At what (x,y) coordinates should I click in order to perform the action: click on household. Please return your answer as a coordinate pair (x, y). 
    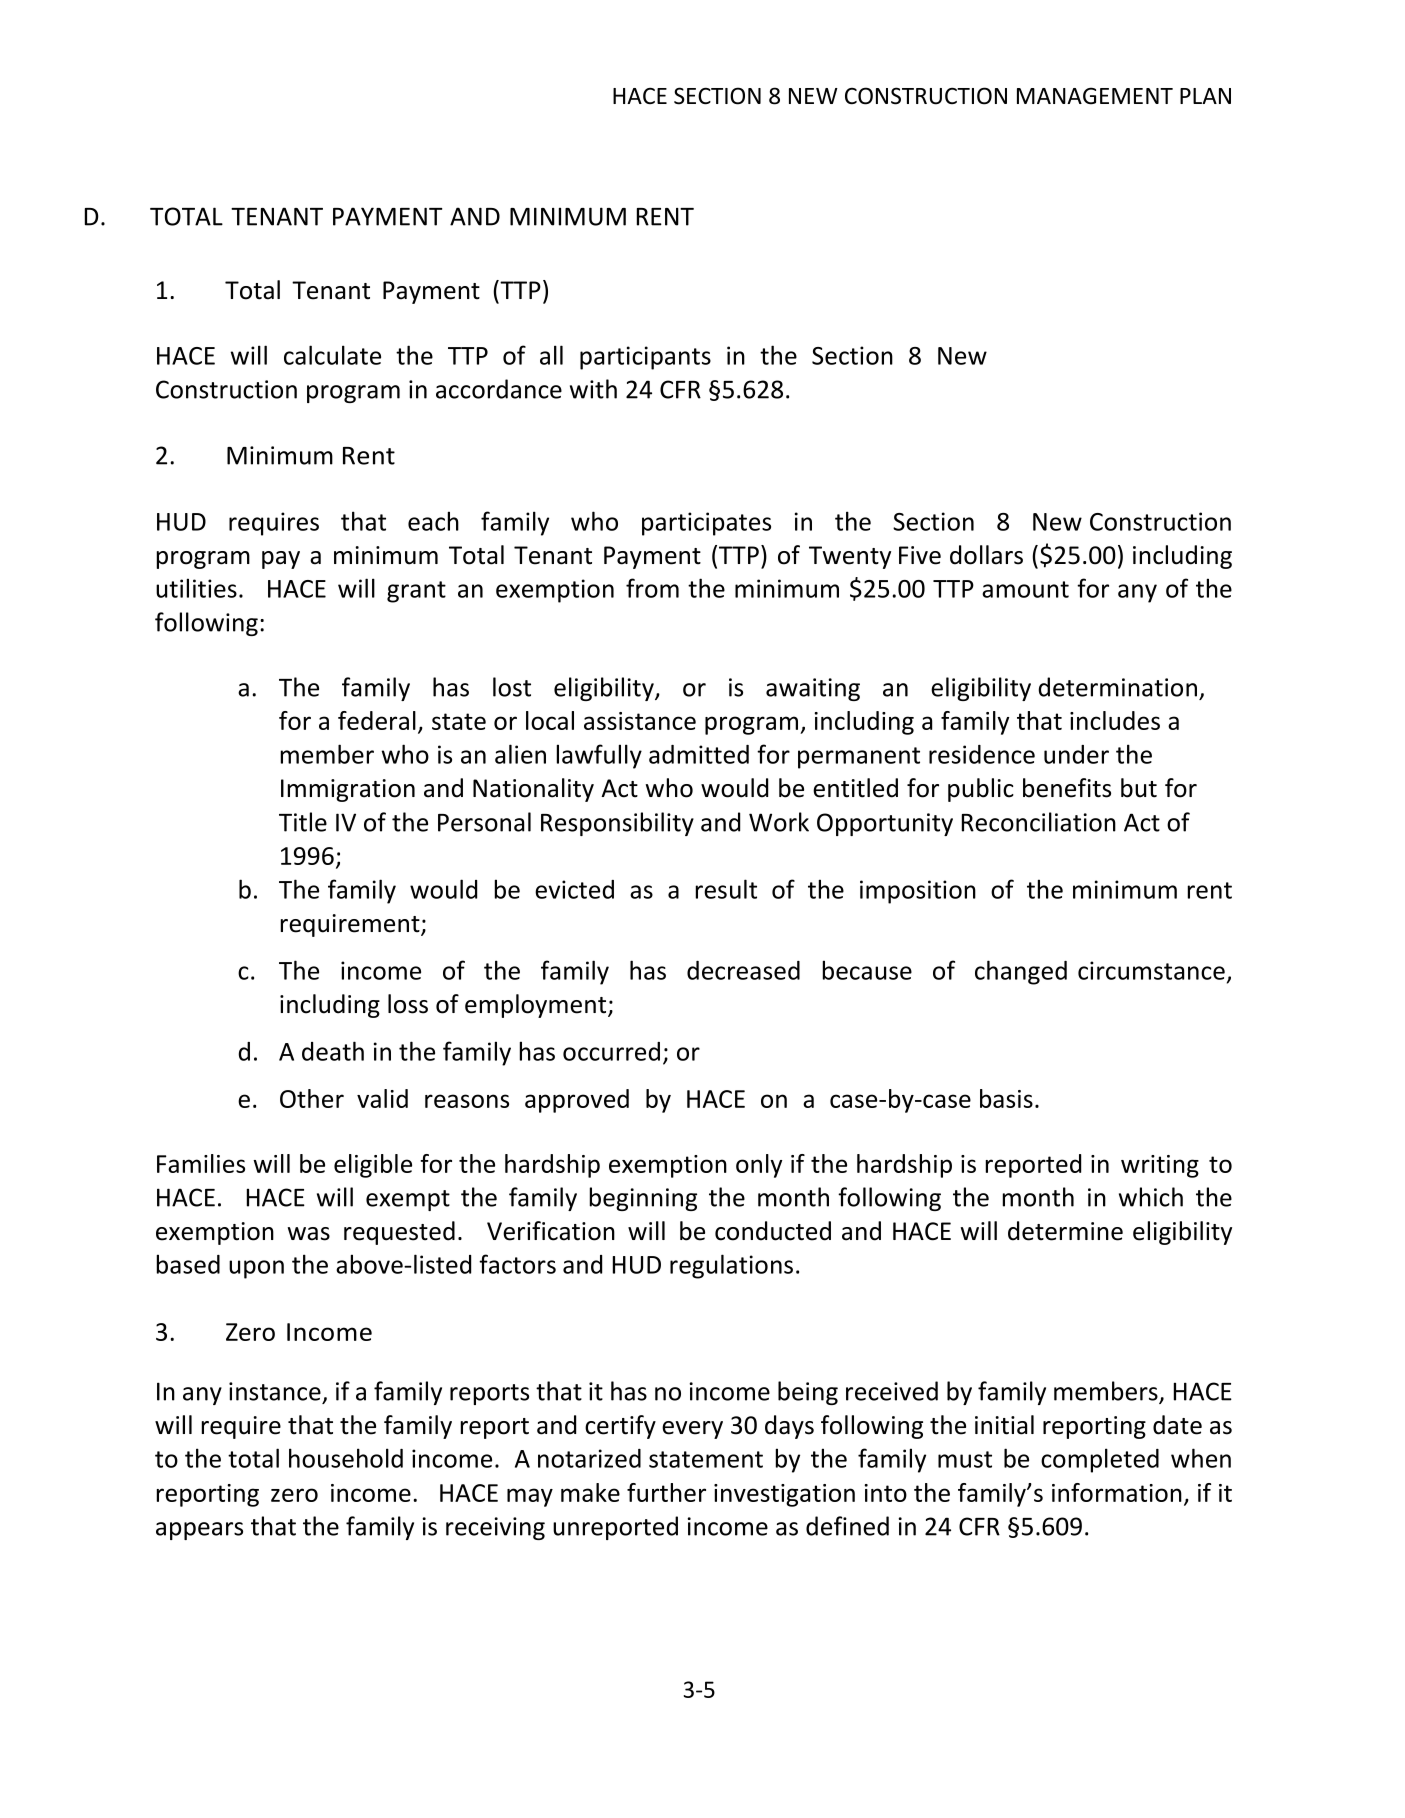
    Looking at the image, I should click on (346, 1458).
